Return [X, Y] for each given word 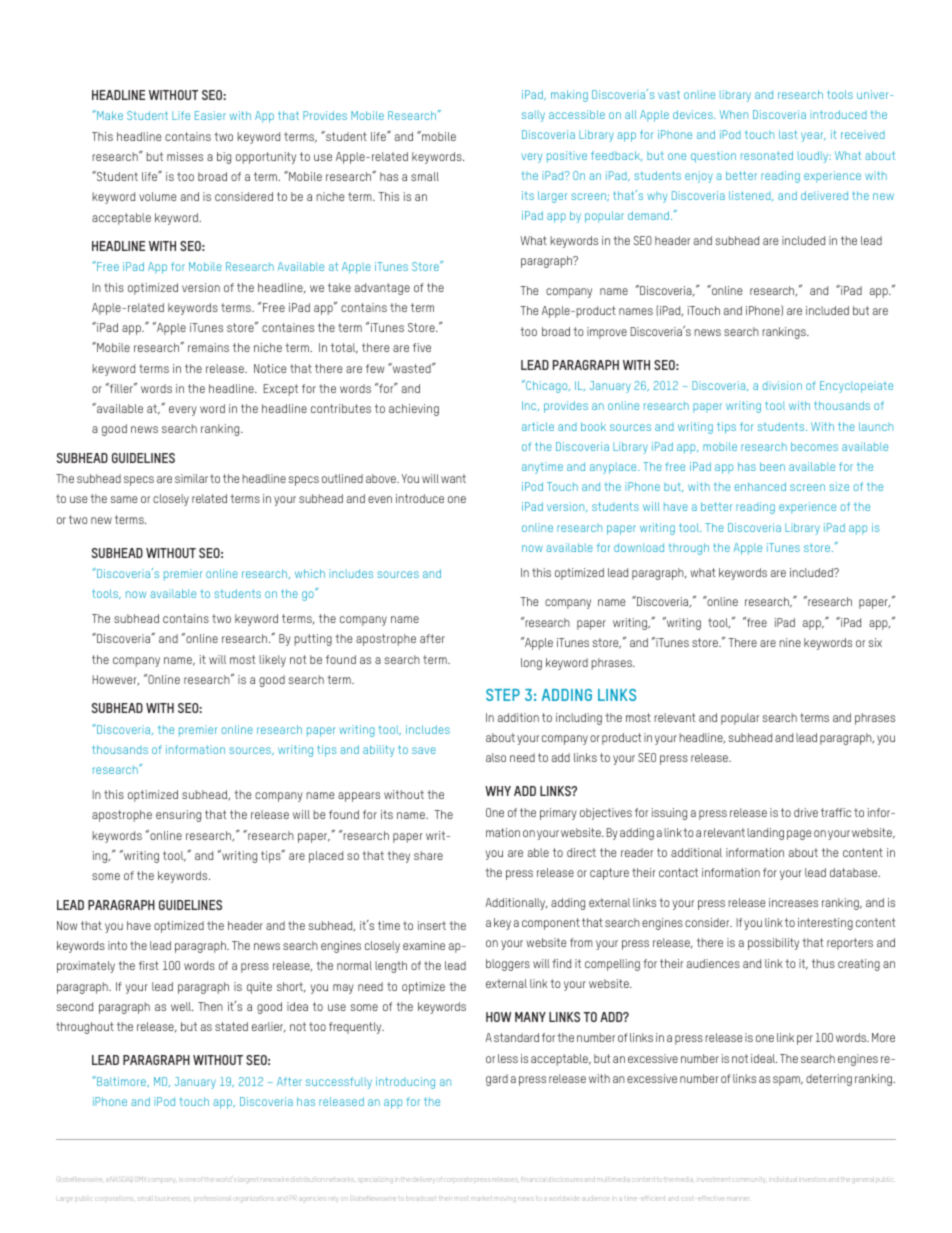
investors [814, 1180]
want [453, 478]
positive [567, 157]
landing [765, 834]
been [772, 466]
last [788, 134]
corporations [115, 1199]
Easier [210, 115]
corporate [459, 1180]
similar [191, 478]
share [428, 855]
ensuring [178, 816]
